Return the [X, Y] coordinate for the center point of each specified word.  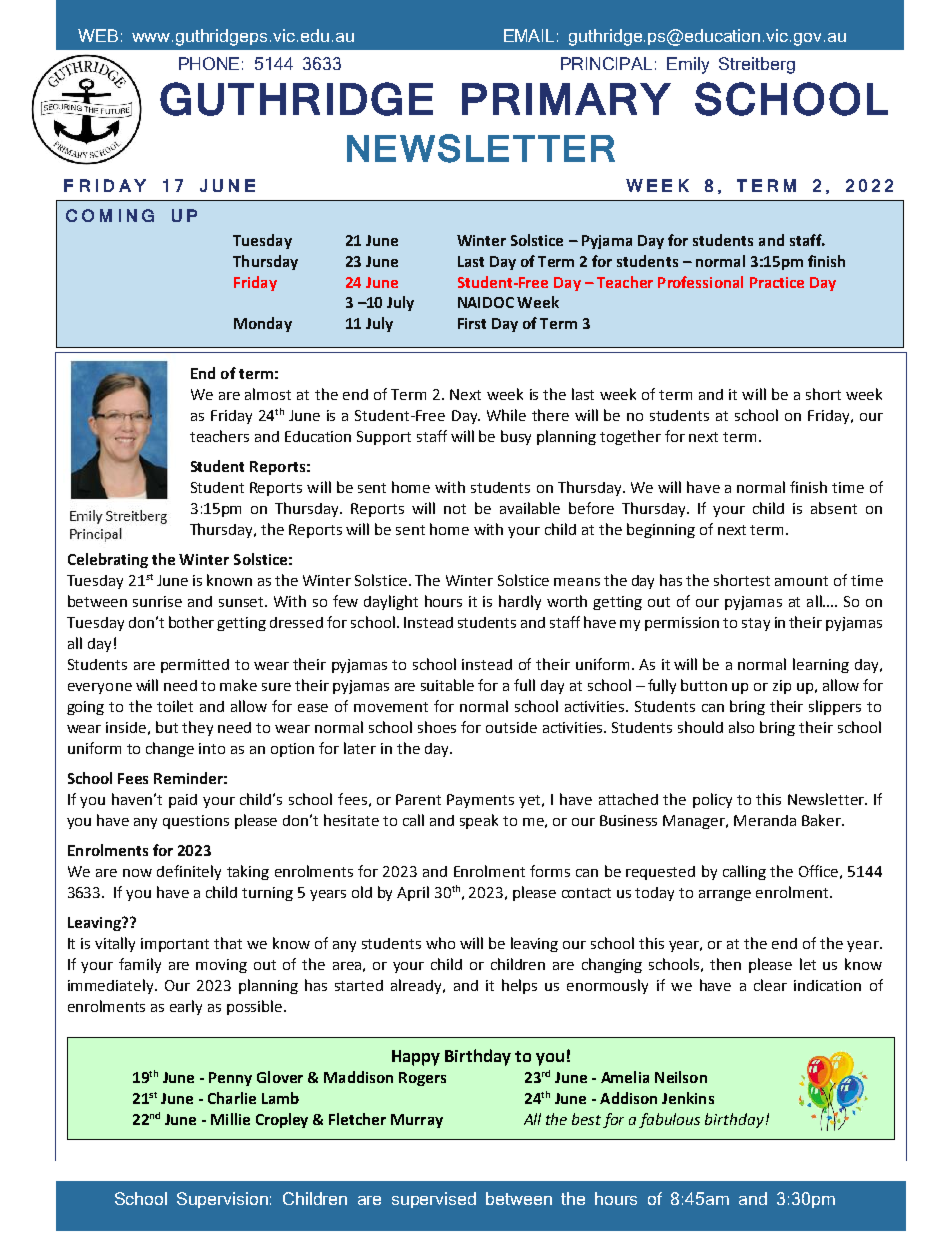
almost [268, 394]
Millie [230, 1119]
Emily [688, 65]
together [630, 437]
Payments [480, 801]
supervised [434, 1200]
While [506, 415]
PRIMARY [566, 99]
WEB [98, 35]
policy [712, 800]
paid [183, 801]
